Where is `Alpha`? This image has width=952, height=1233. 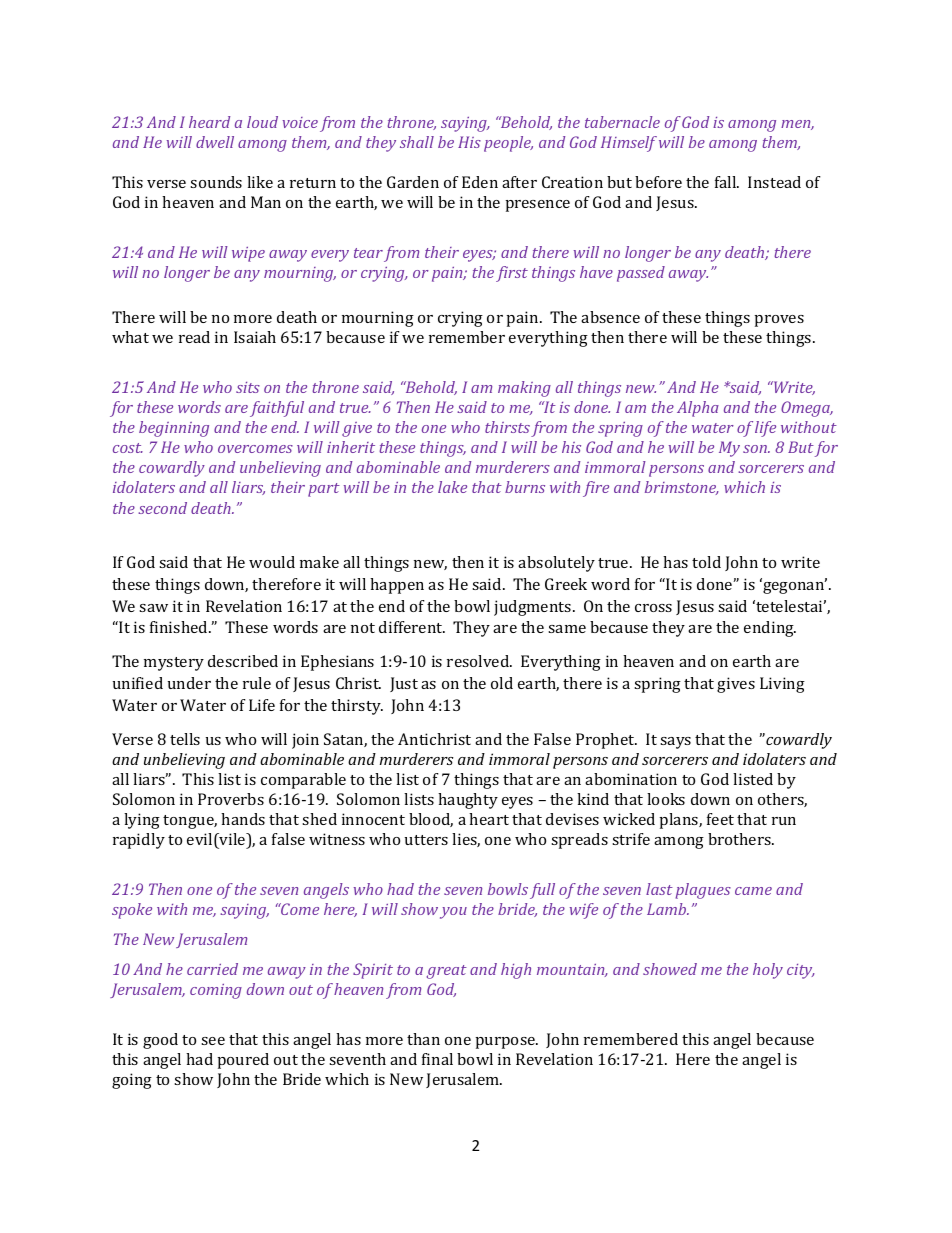 Alpha is located at coordinates (698, 409).
